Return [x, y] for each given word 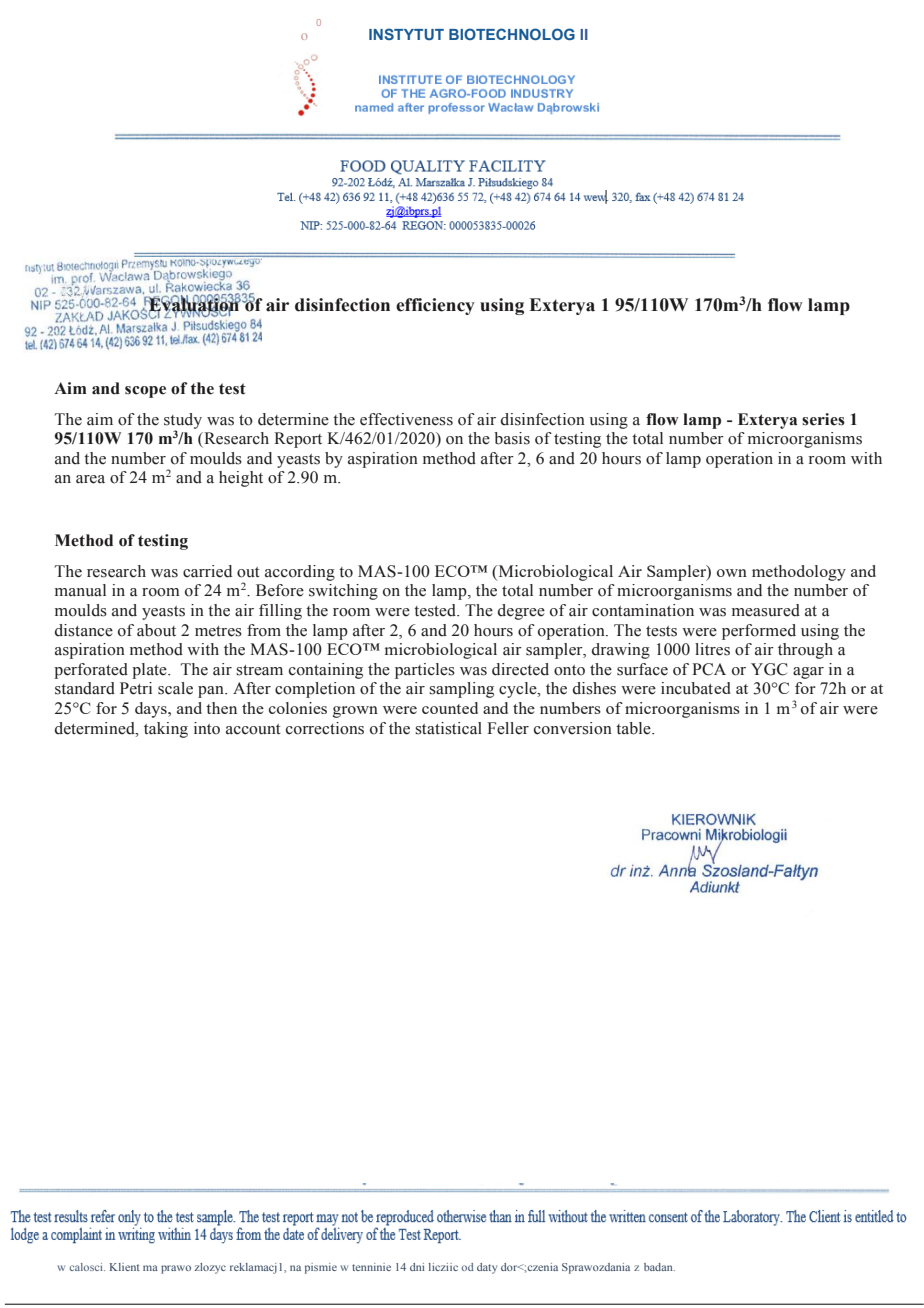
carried [207, 571]
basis [512, 438]
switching [343, 592]
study [183, 422]
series [823, 419]
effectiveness [406, 419]
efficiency [435, 306]
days [152, 710]
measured [766, 610]
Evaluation [194, 305]
